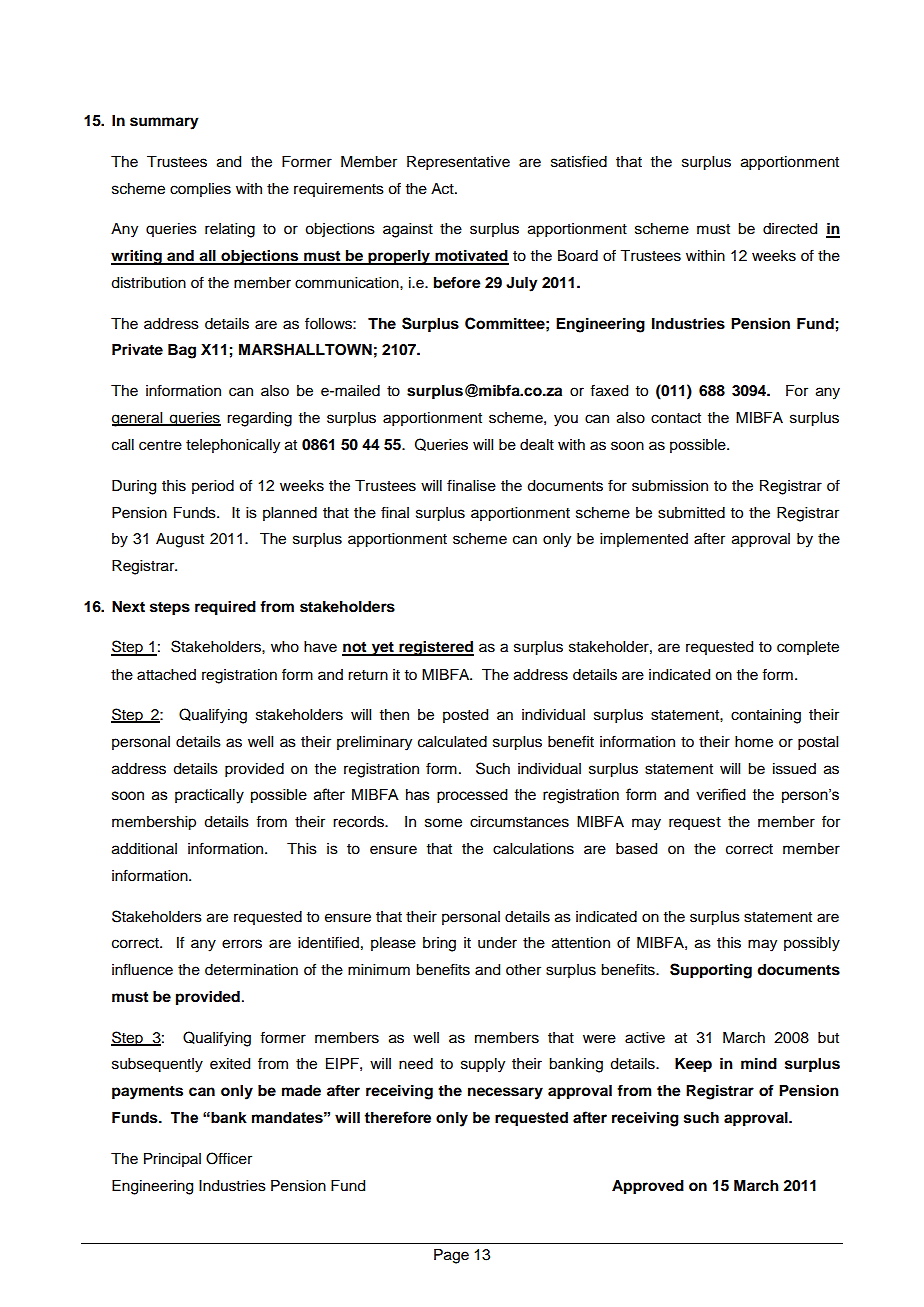 Image resolution: width=924 pixels, height=1307 pixels. I want to click on under, so click(497, 943).
